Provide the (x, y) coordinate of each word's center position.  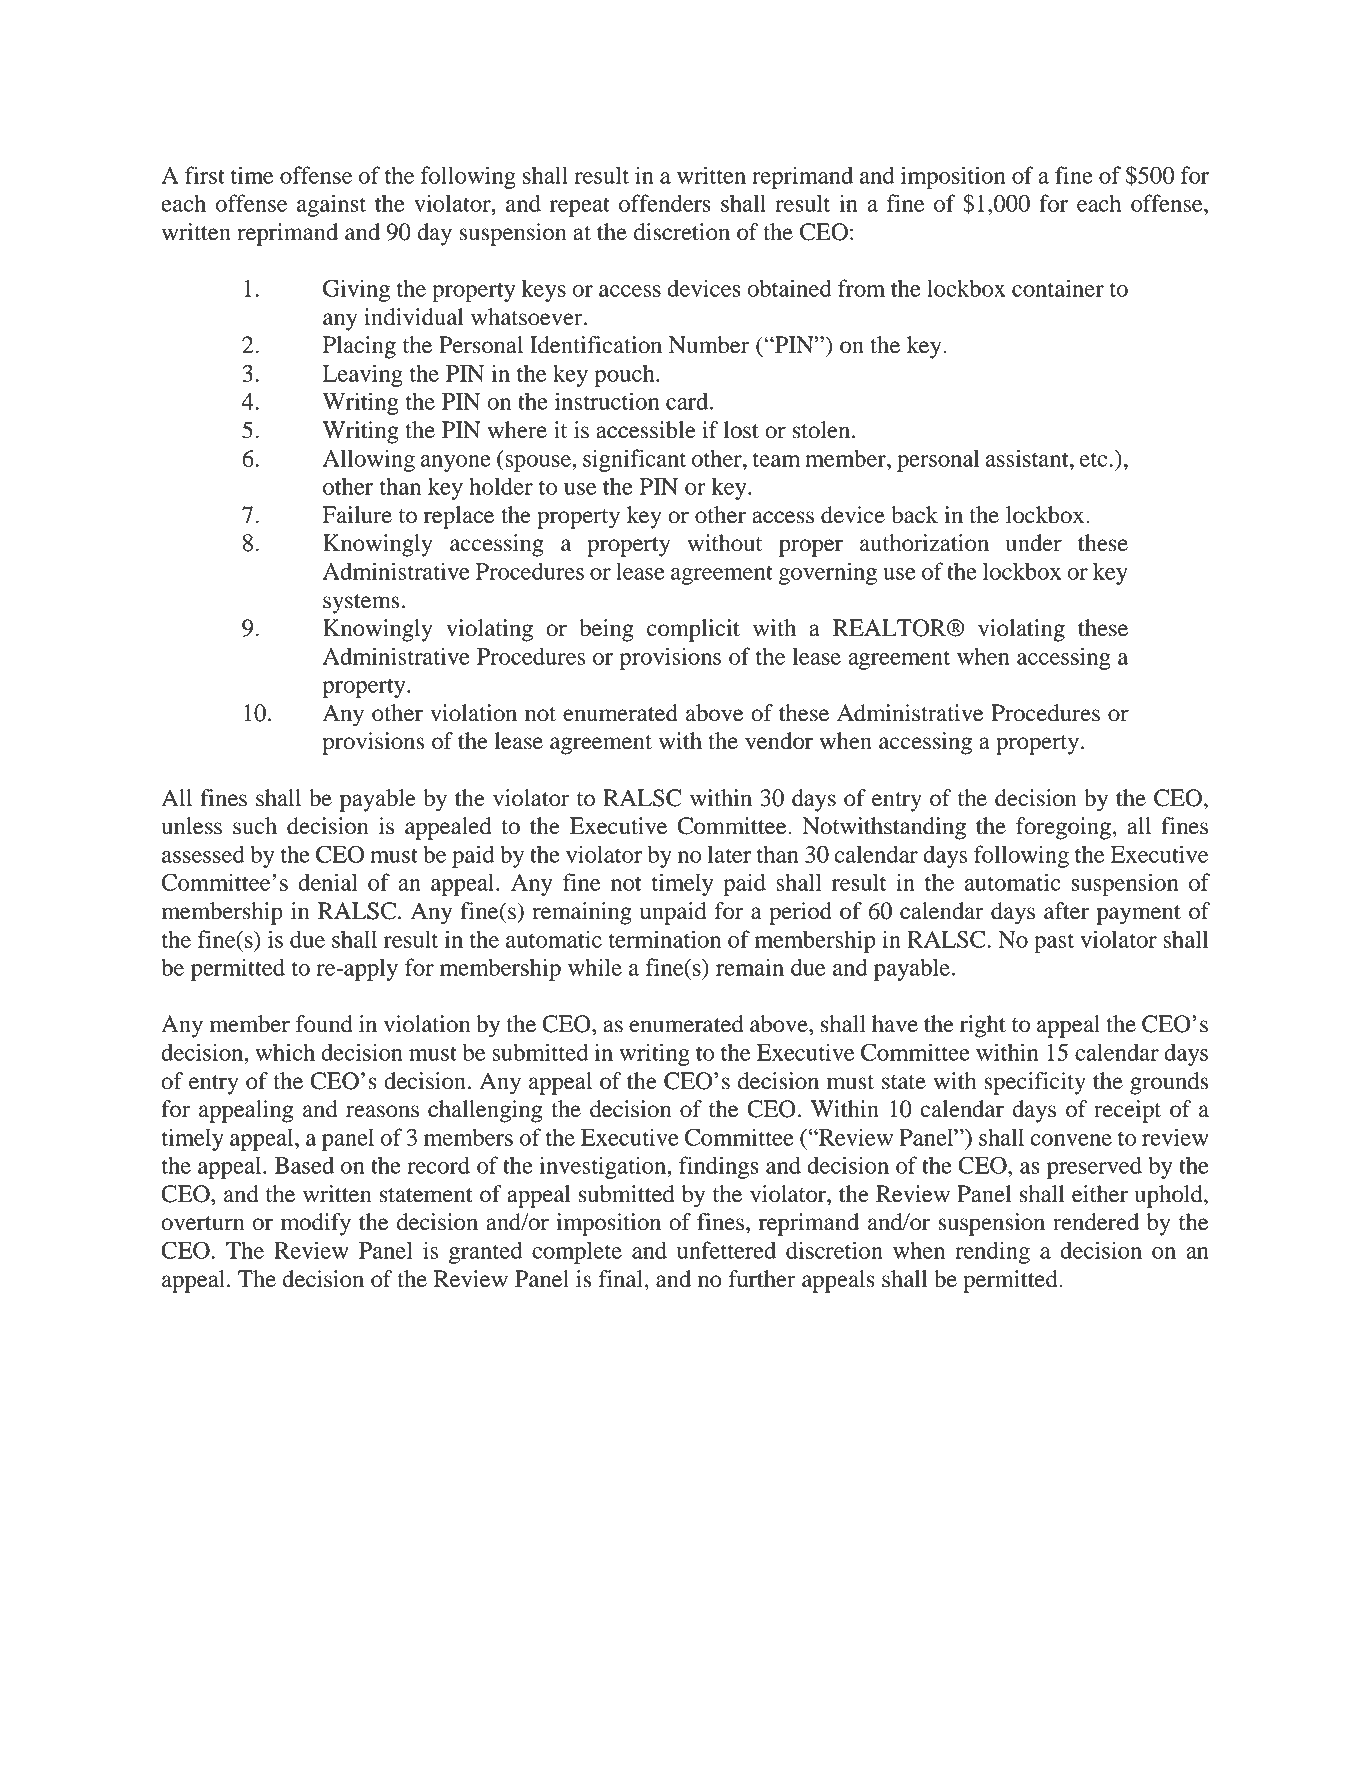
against (331, 205)
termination (665, 939)
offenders (665, 203)
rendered (1096, 1222)
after (1066, 911)
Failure (357, 515)
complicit (693, 630)
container (1058, 288)
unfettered (726, 1250)
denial (328, 882)
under (1034, 543)
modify (316, 1224)
